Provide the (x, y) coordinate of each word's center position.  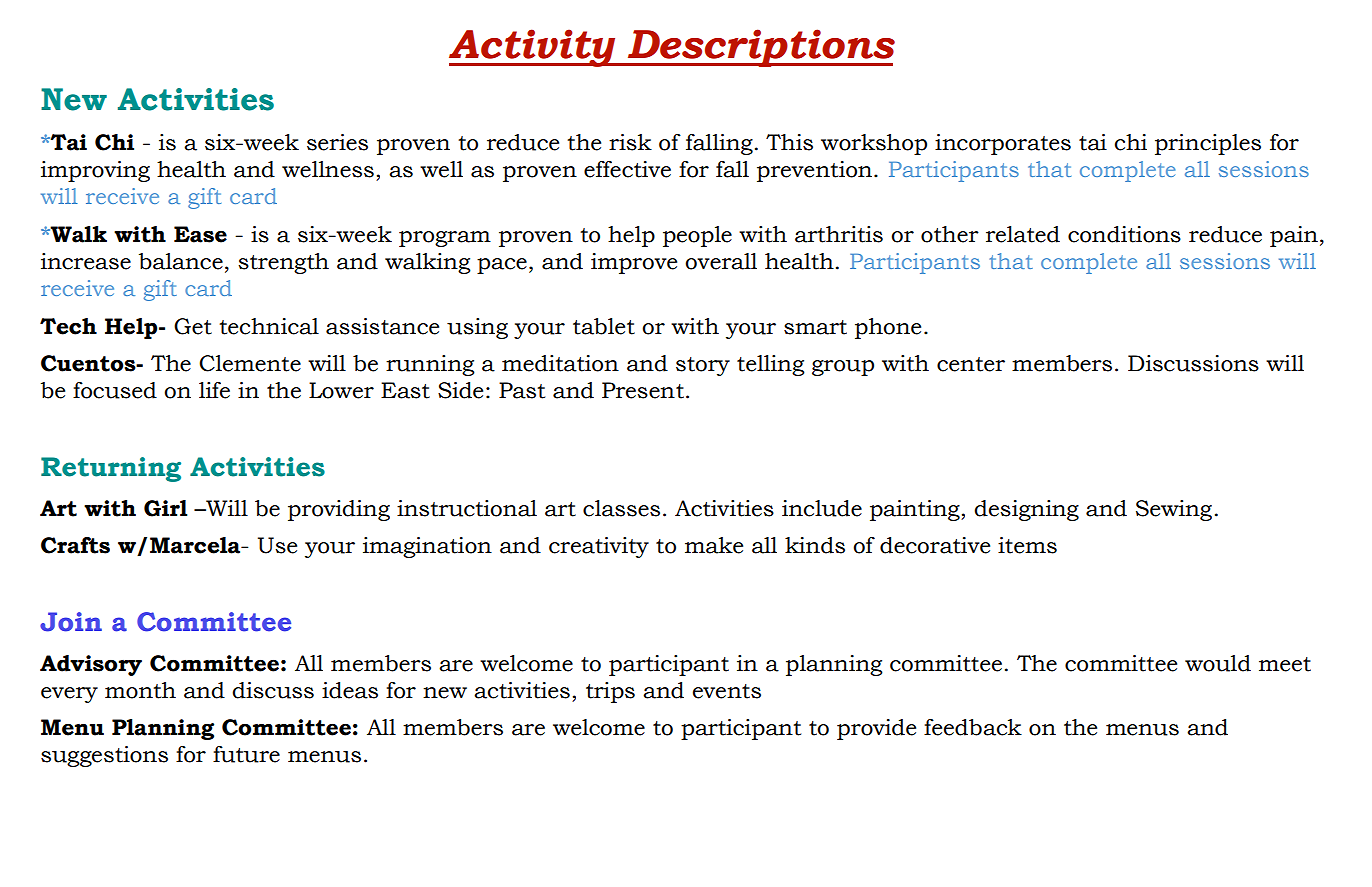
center (971, 364)
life (214, 390)
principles (1208, 144)
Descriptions (760, 48)
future (246, 754)
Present (643, 390)
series (337, 142)
